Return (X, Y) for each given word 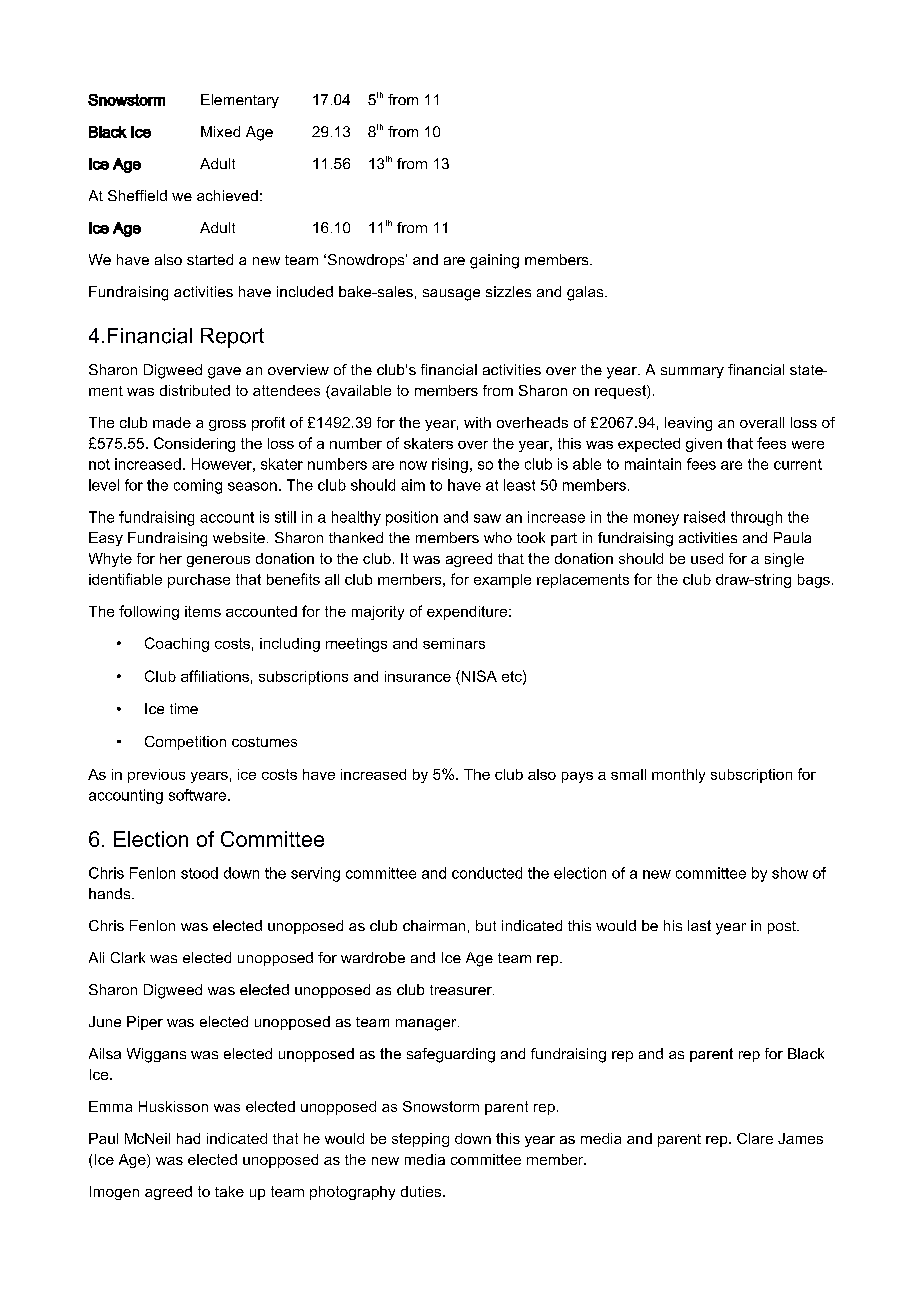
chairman (434, 925)
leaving (688, 424)
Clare (755, 1138)
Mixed (220, 131)
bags (814, 581)
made (172, 422)
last (699, 925)
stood (199, 873)
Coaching (177, 644)
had (188, 1138)
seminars (454, 643)
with (477, 422)
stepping (420, 1140)
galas (586, 293)
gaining (494, 261)
